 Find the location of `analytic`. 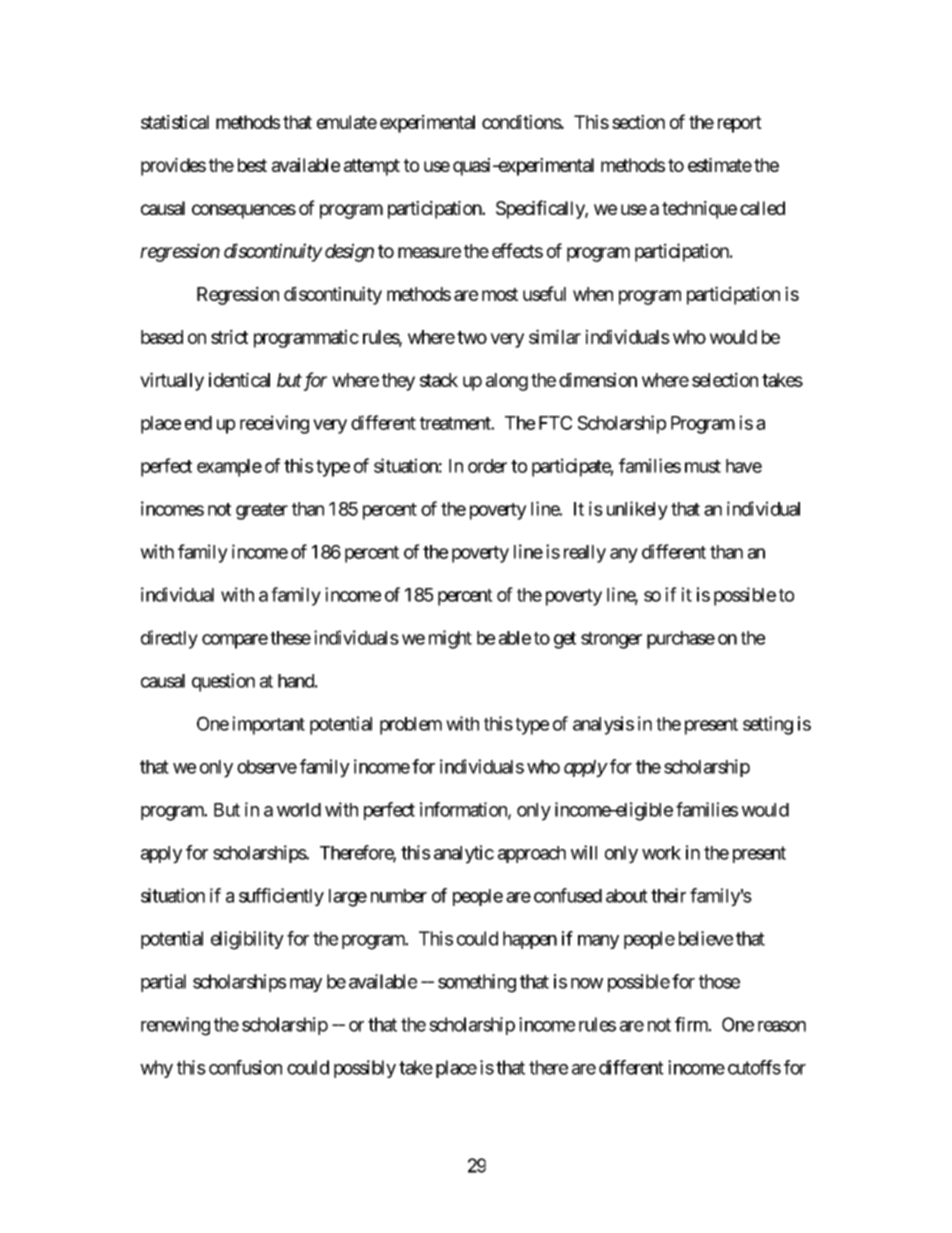

analytic is located at coordinates (464, 854).
